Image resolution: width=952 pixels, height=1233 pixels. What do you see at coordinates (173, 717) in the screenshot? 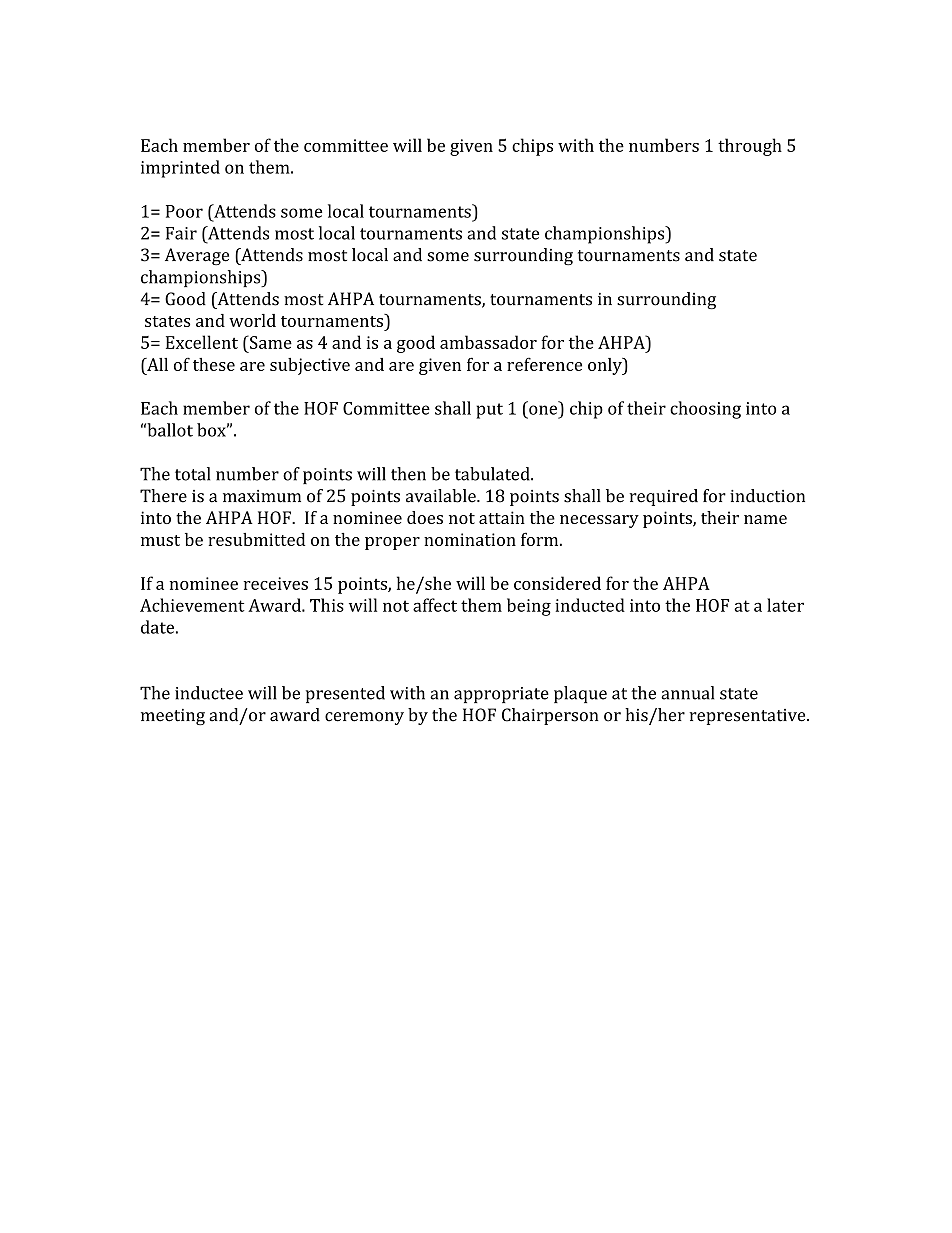
I see `meeting` at bounding box center [173, 717].
